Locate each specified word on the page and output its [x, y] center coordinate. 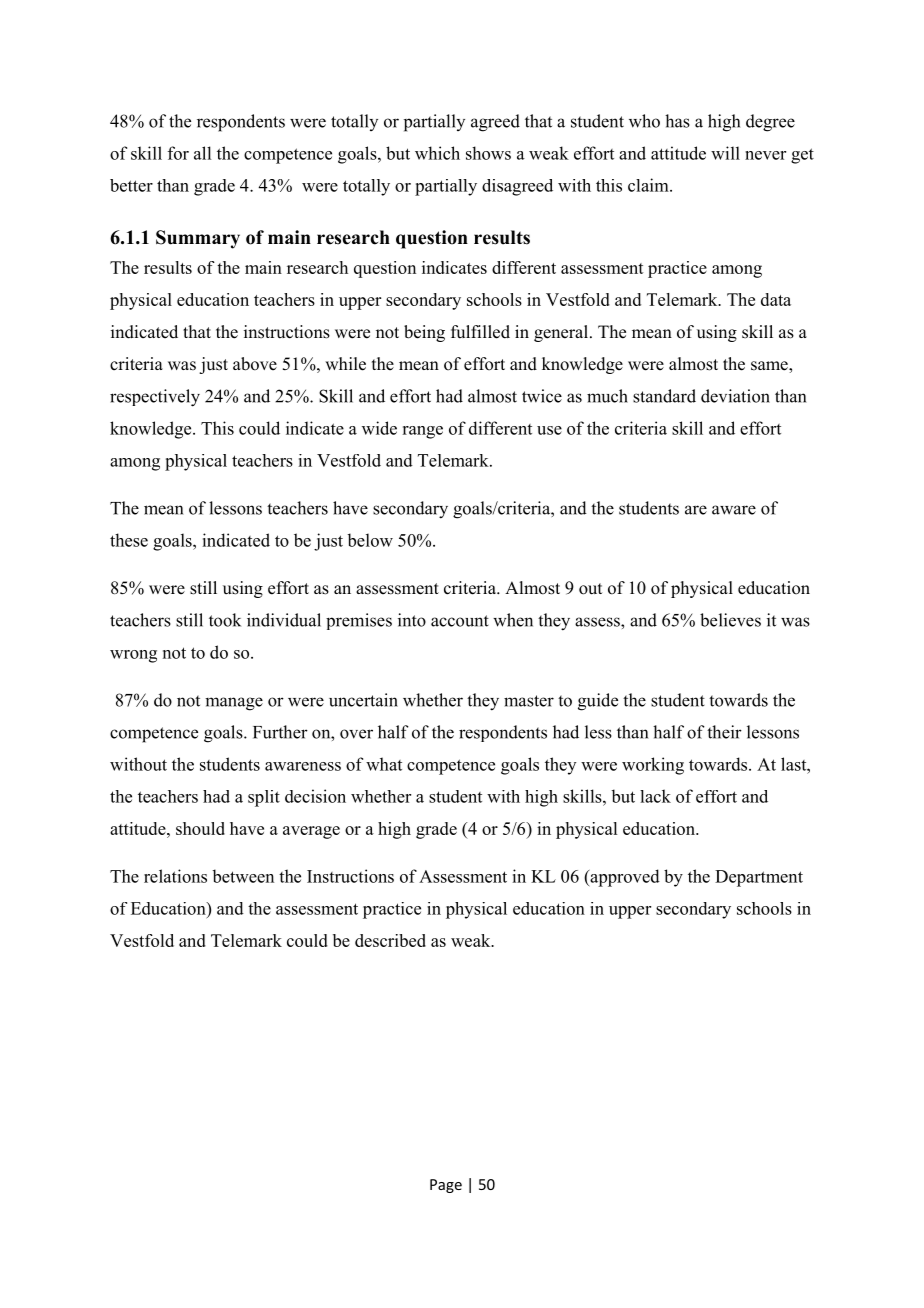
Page [446, 1186]
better [131, 185]
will [725, 153]
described [390, 940]
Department [759, 878]
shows [488, 153]
